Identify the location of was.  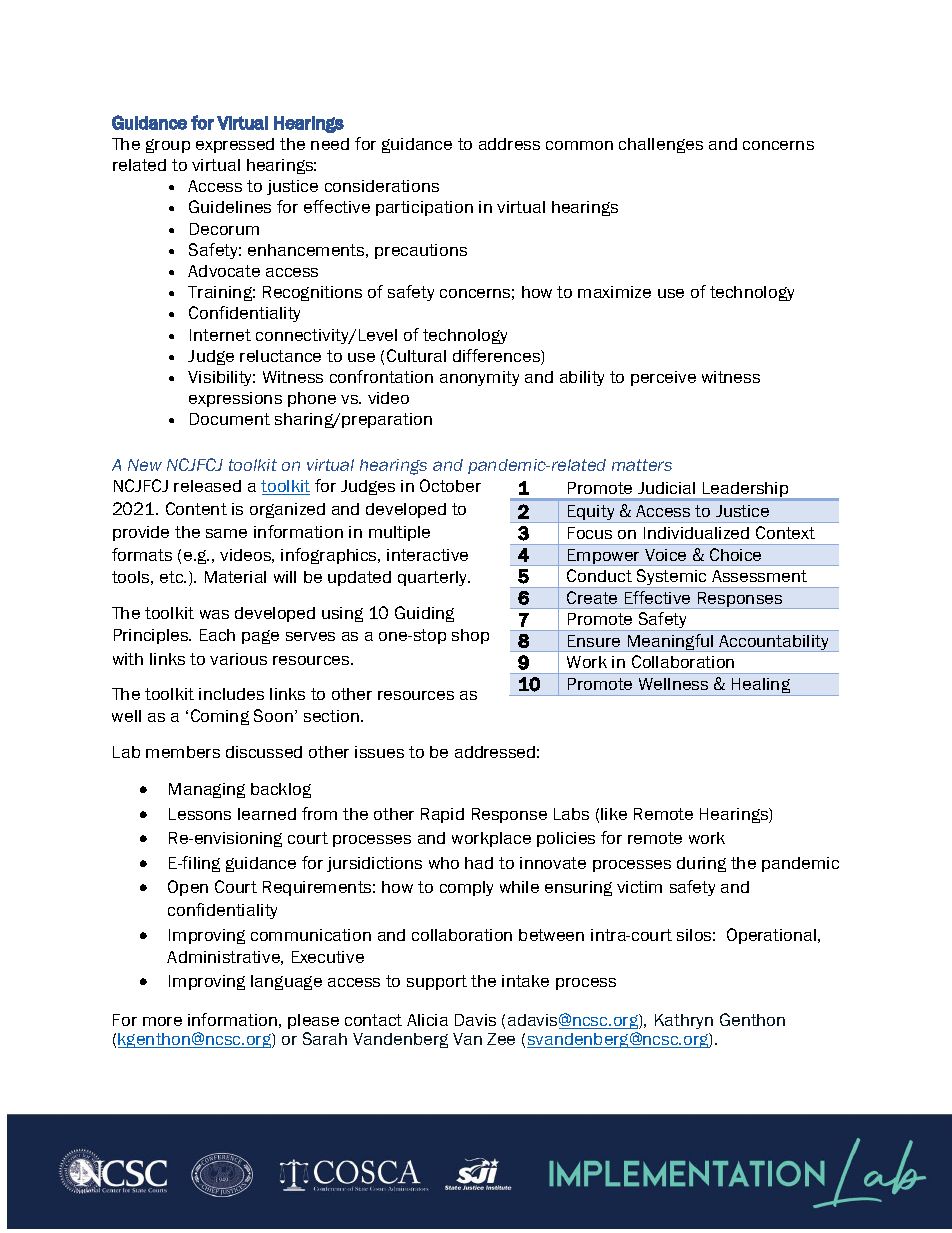
(214, 614).
